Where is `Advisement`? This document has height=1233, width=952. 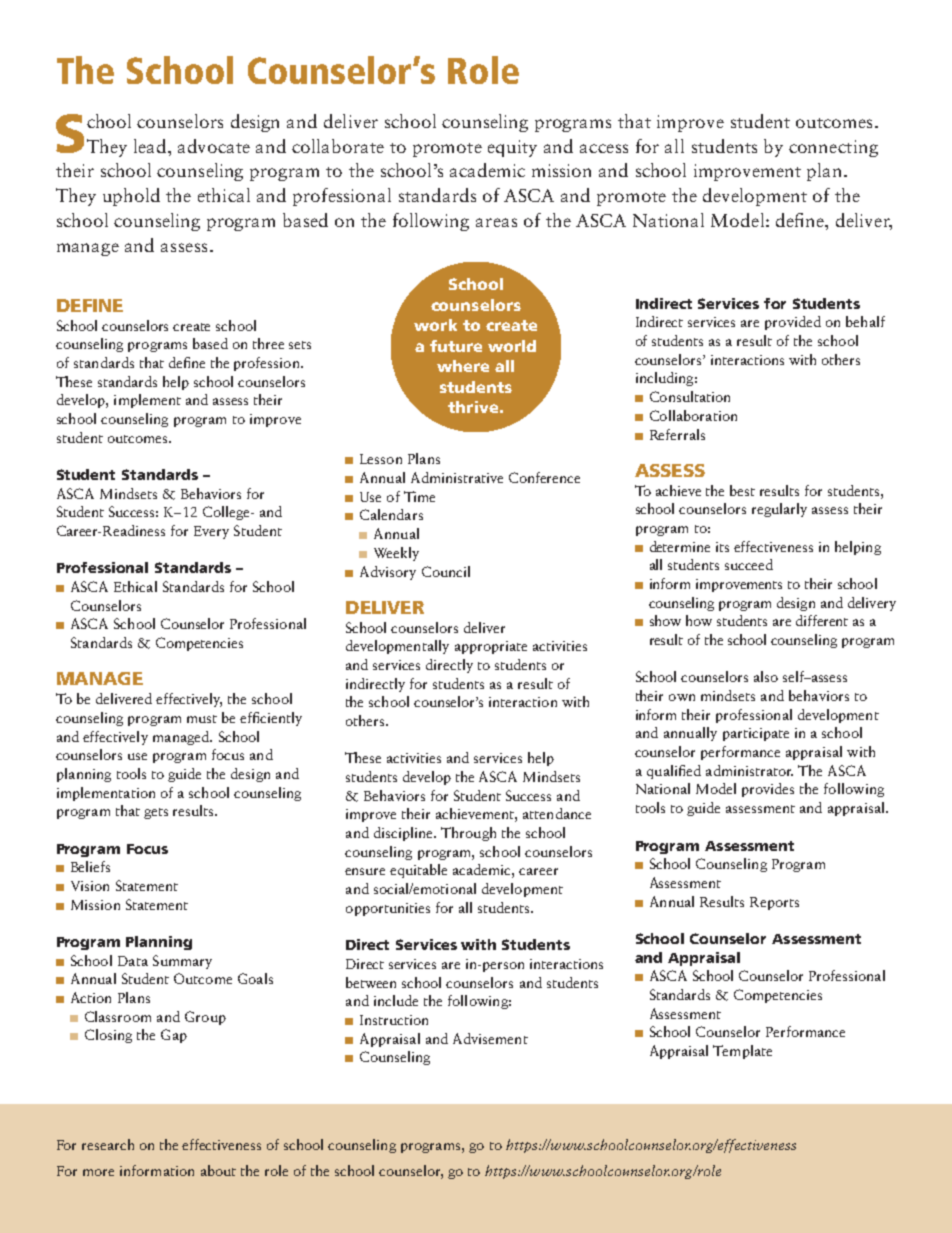
Advisement is located at coordinates (490, 1038).
